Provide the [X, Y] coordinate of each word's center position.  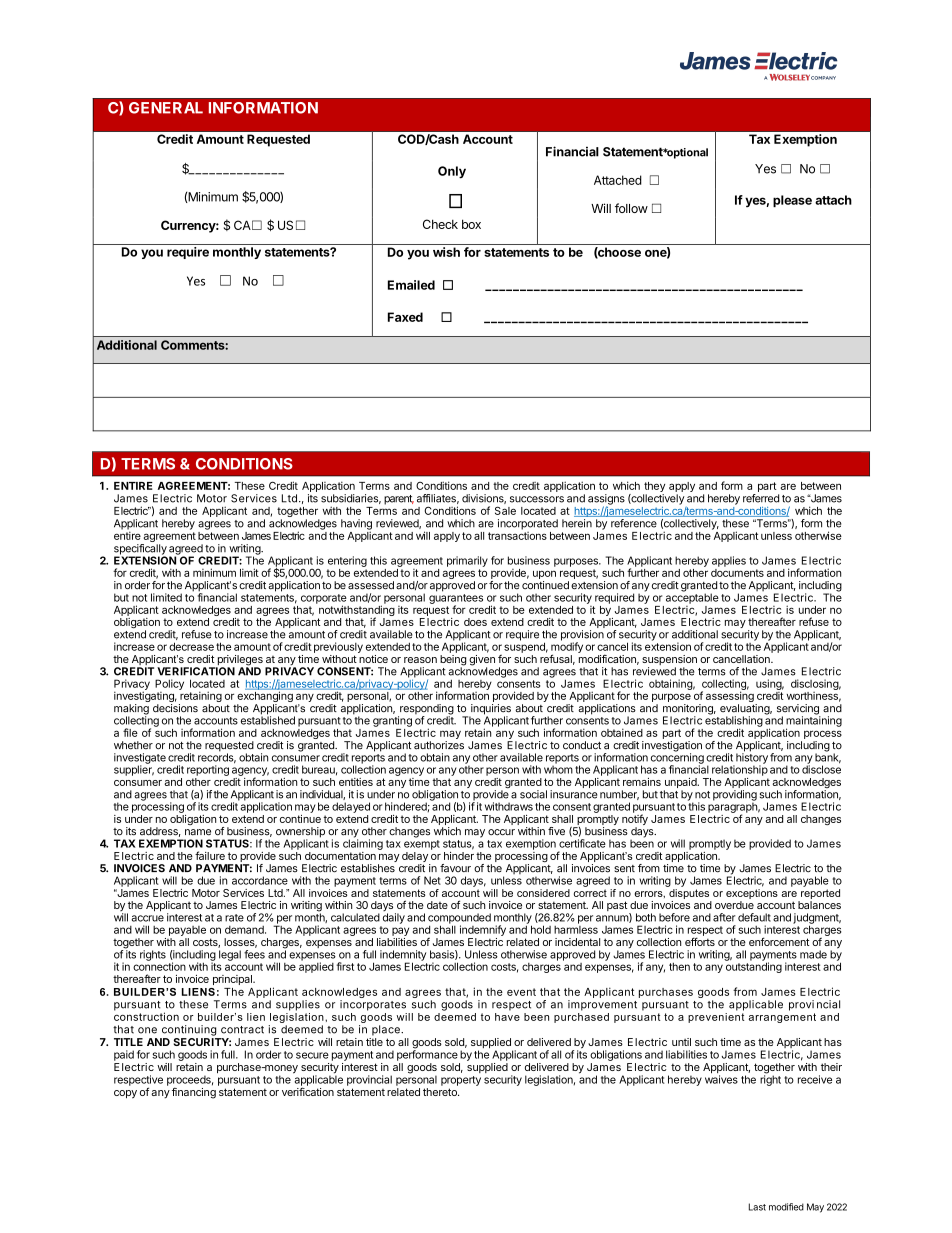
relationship [740, 769]
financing [194, 1093]
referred [761, 498]
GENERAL [166, 108]
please [792, 201]
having [356, 525]
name [198, 832]
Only [452, 172]
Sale [505, 510]
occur [501, 832]
